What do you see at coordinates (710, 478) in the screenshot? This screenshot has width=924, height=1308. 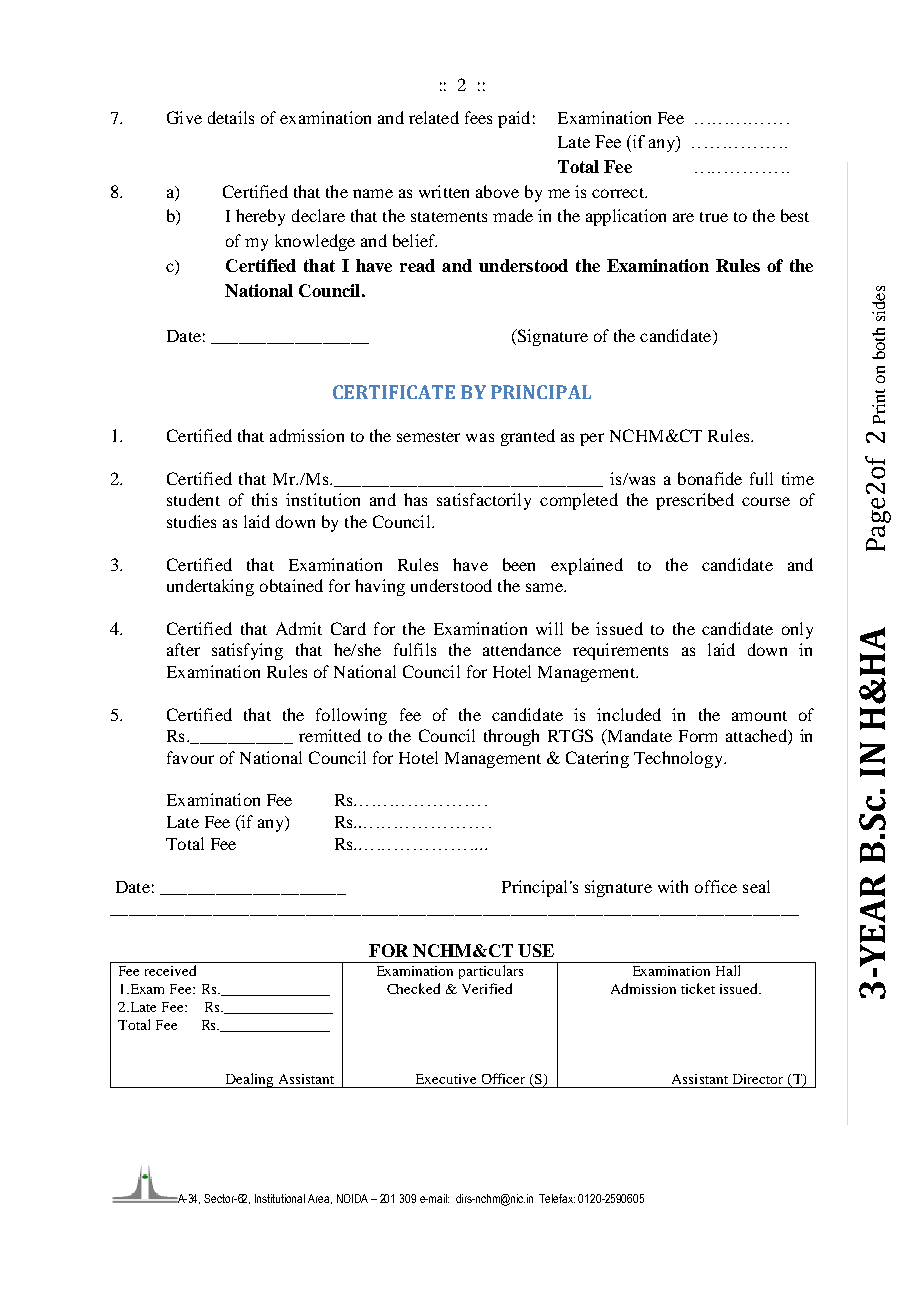 I see `bonafide` at bounding box center [710, 478].
